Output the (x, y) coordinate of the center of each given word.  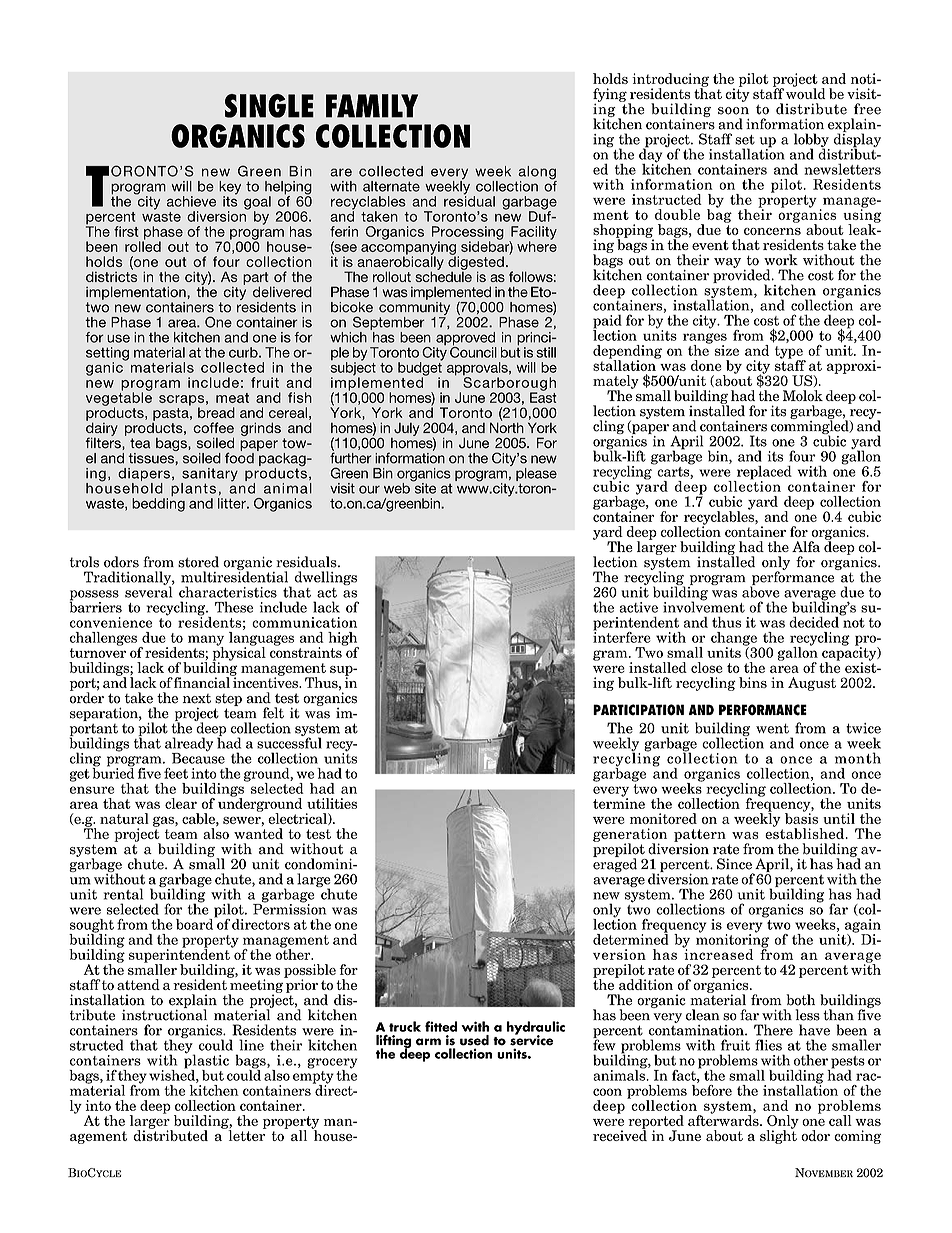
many (206, 641)
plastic (206, 1061)
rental (123, 894)
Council (473, 351)
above (761, 591)
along (536, 174)
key (230, 189)
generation (630, 836)
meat (232, 398)
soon (733, 111)
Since (734, 864)
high (343, 640)
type (790, 353)
